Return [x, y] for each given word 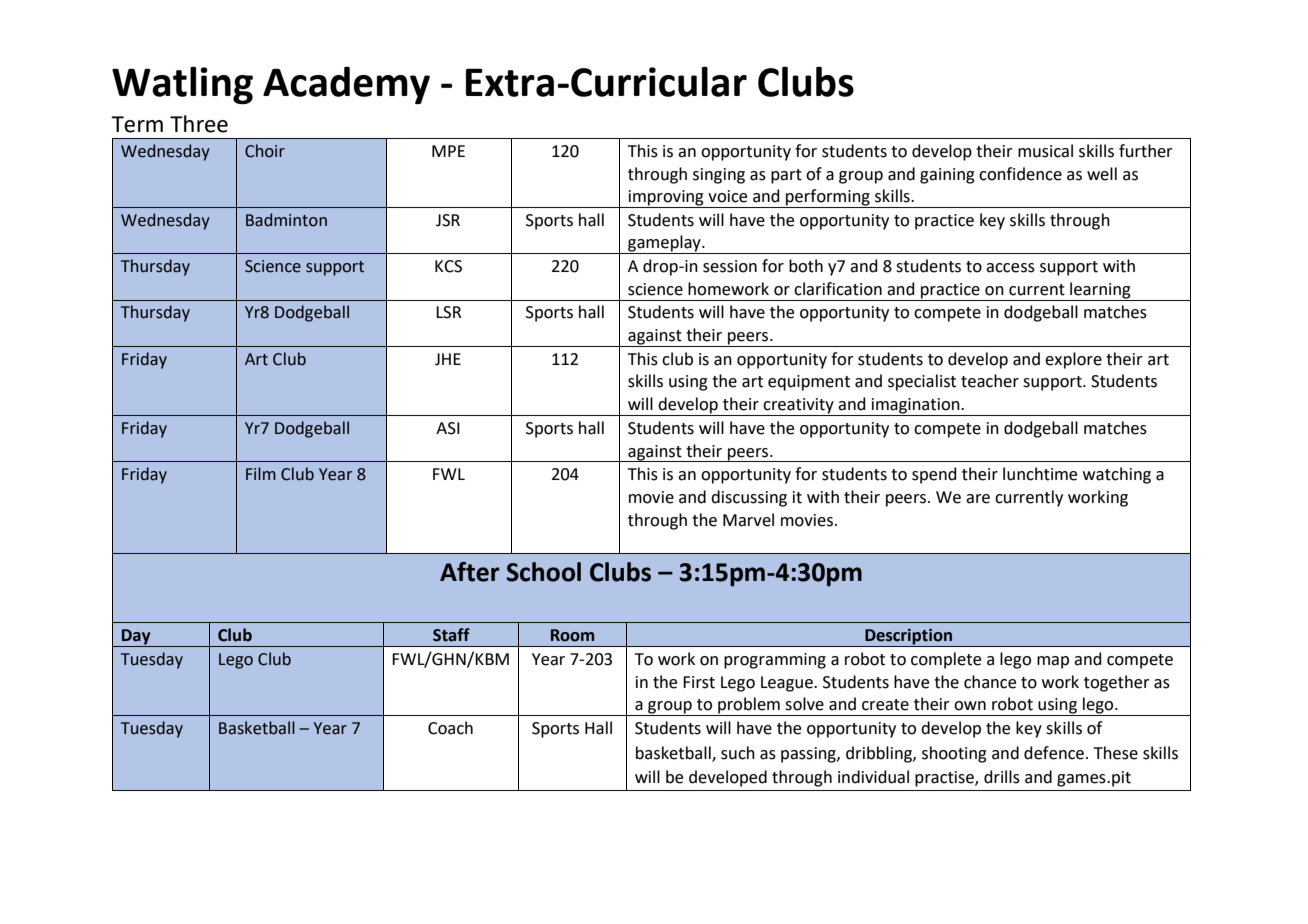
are [978, 499]
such [738, 753]
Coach [450, 728]
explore [1073, 360]
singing [719, 176]
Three [199, 124]
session [730, 266]
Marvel [748, 520]
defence [1054, 753]
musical [1045, 151]
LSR [448, 312]
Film [261, 473]
